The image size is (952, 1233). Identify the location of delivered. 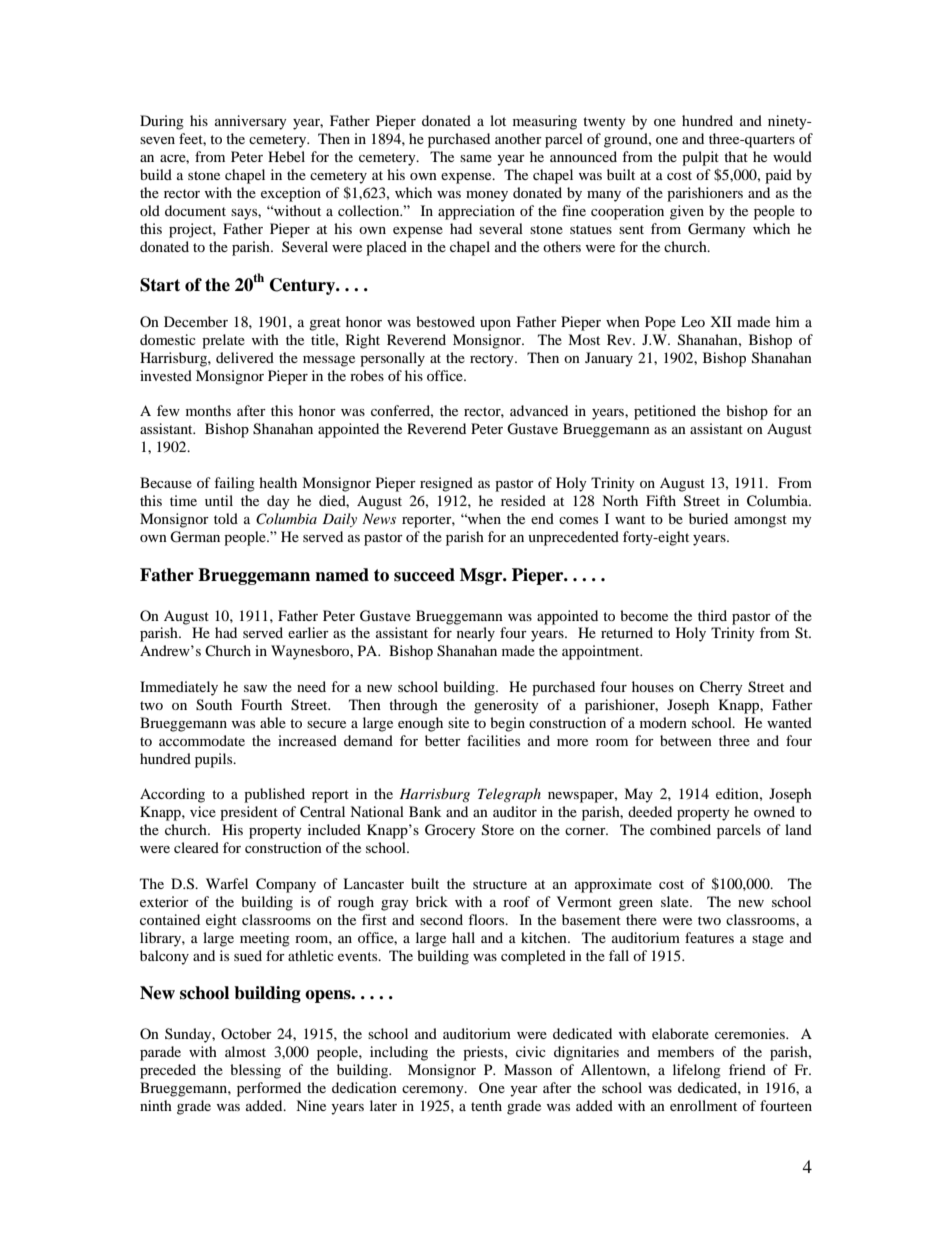
(245, 357).
